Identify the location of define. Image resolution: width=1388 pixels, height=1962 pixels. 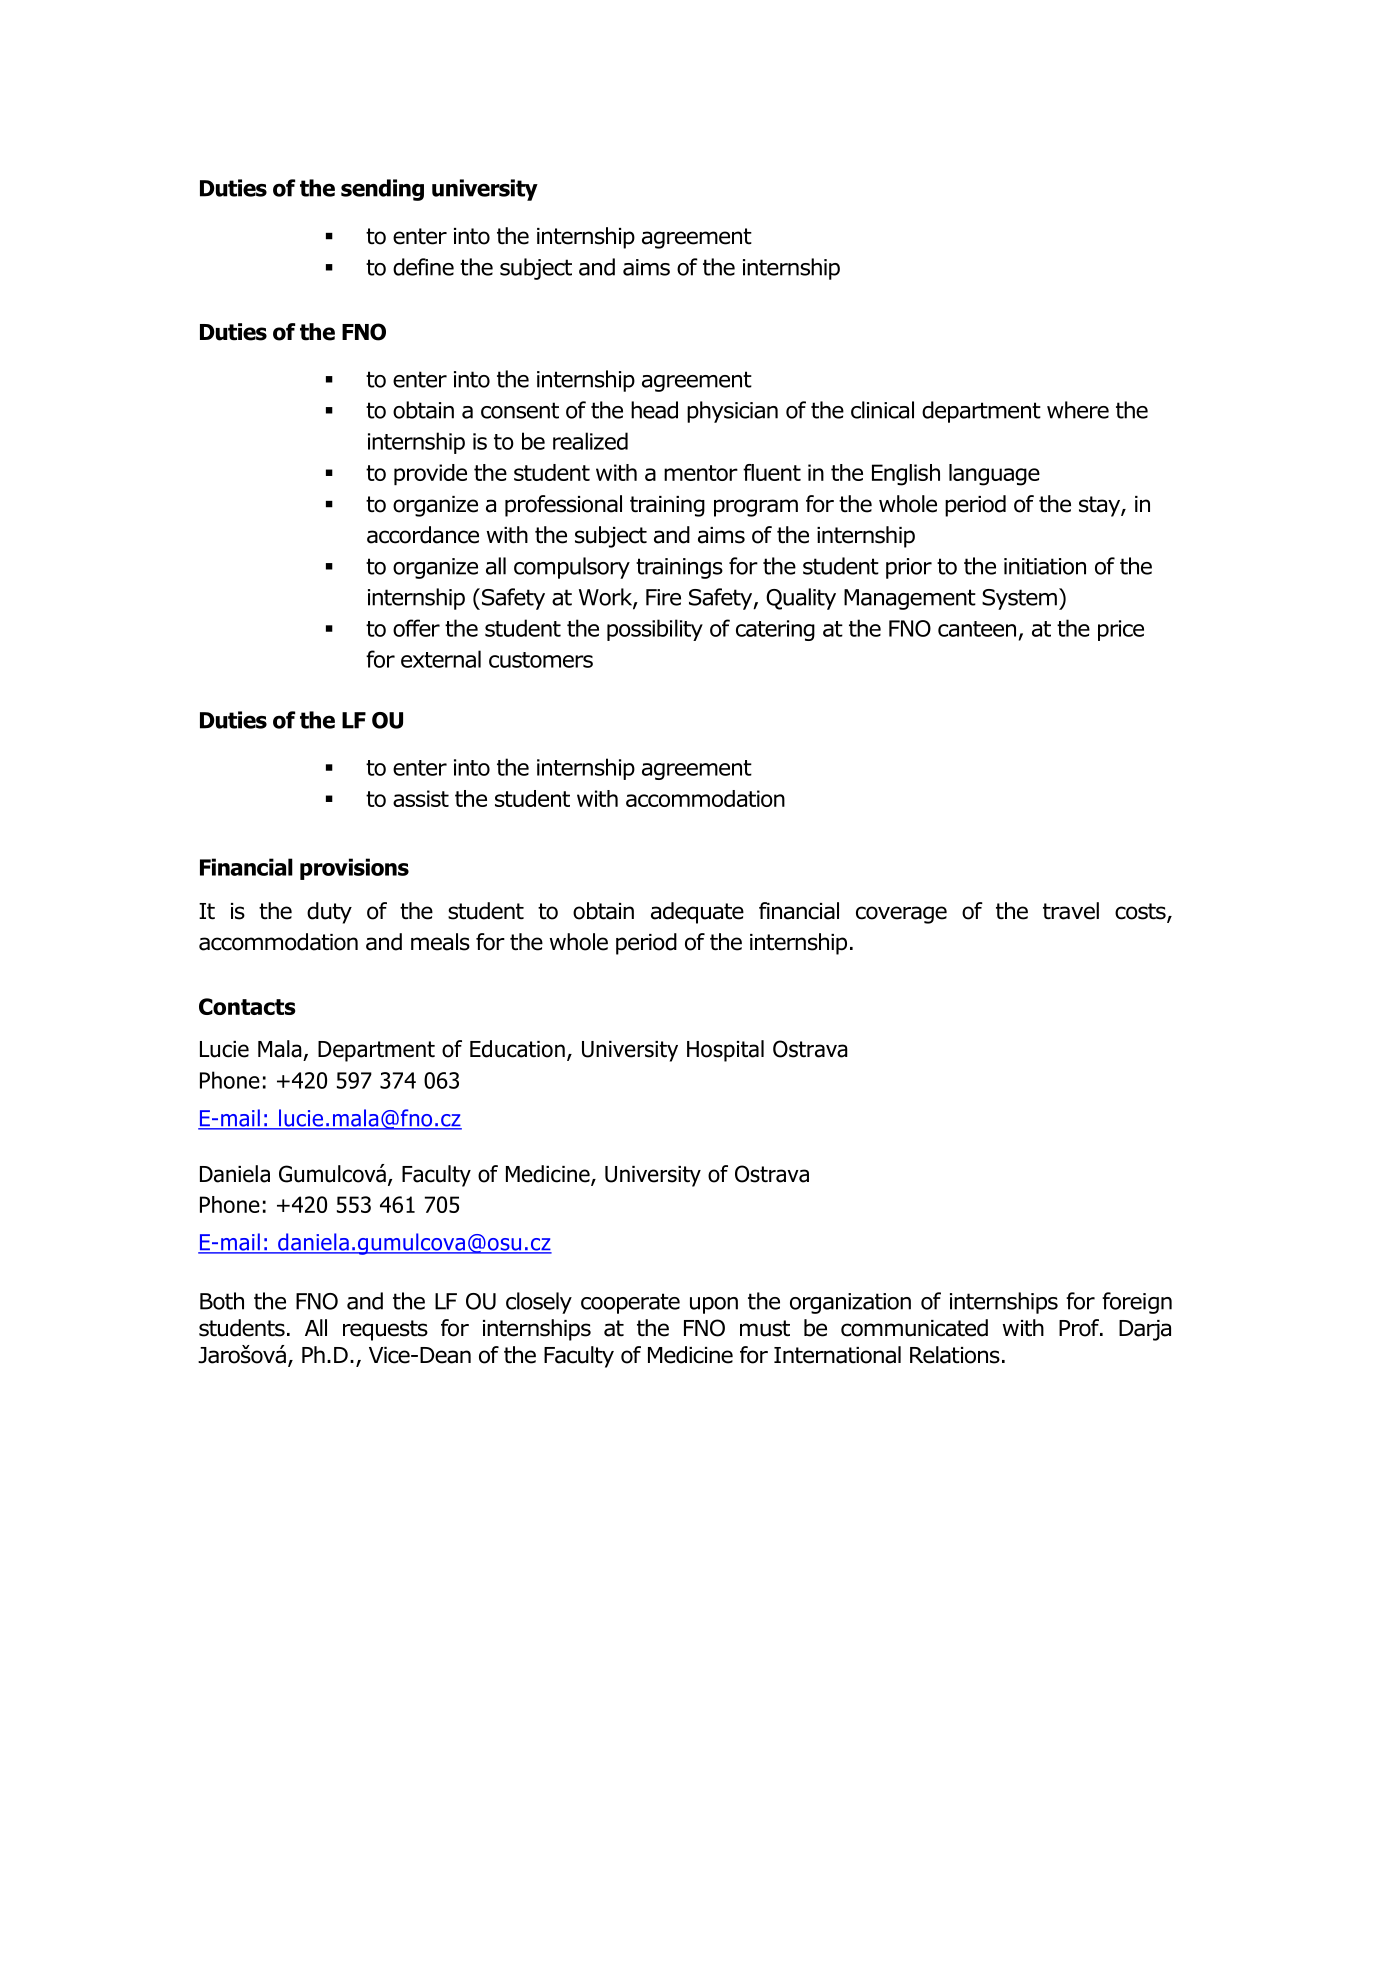
(423, 267).
